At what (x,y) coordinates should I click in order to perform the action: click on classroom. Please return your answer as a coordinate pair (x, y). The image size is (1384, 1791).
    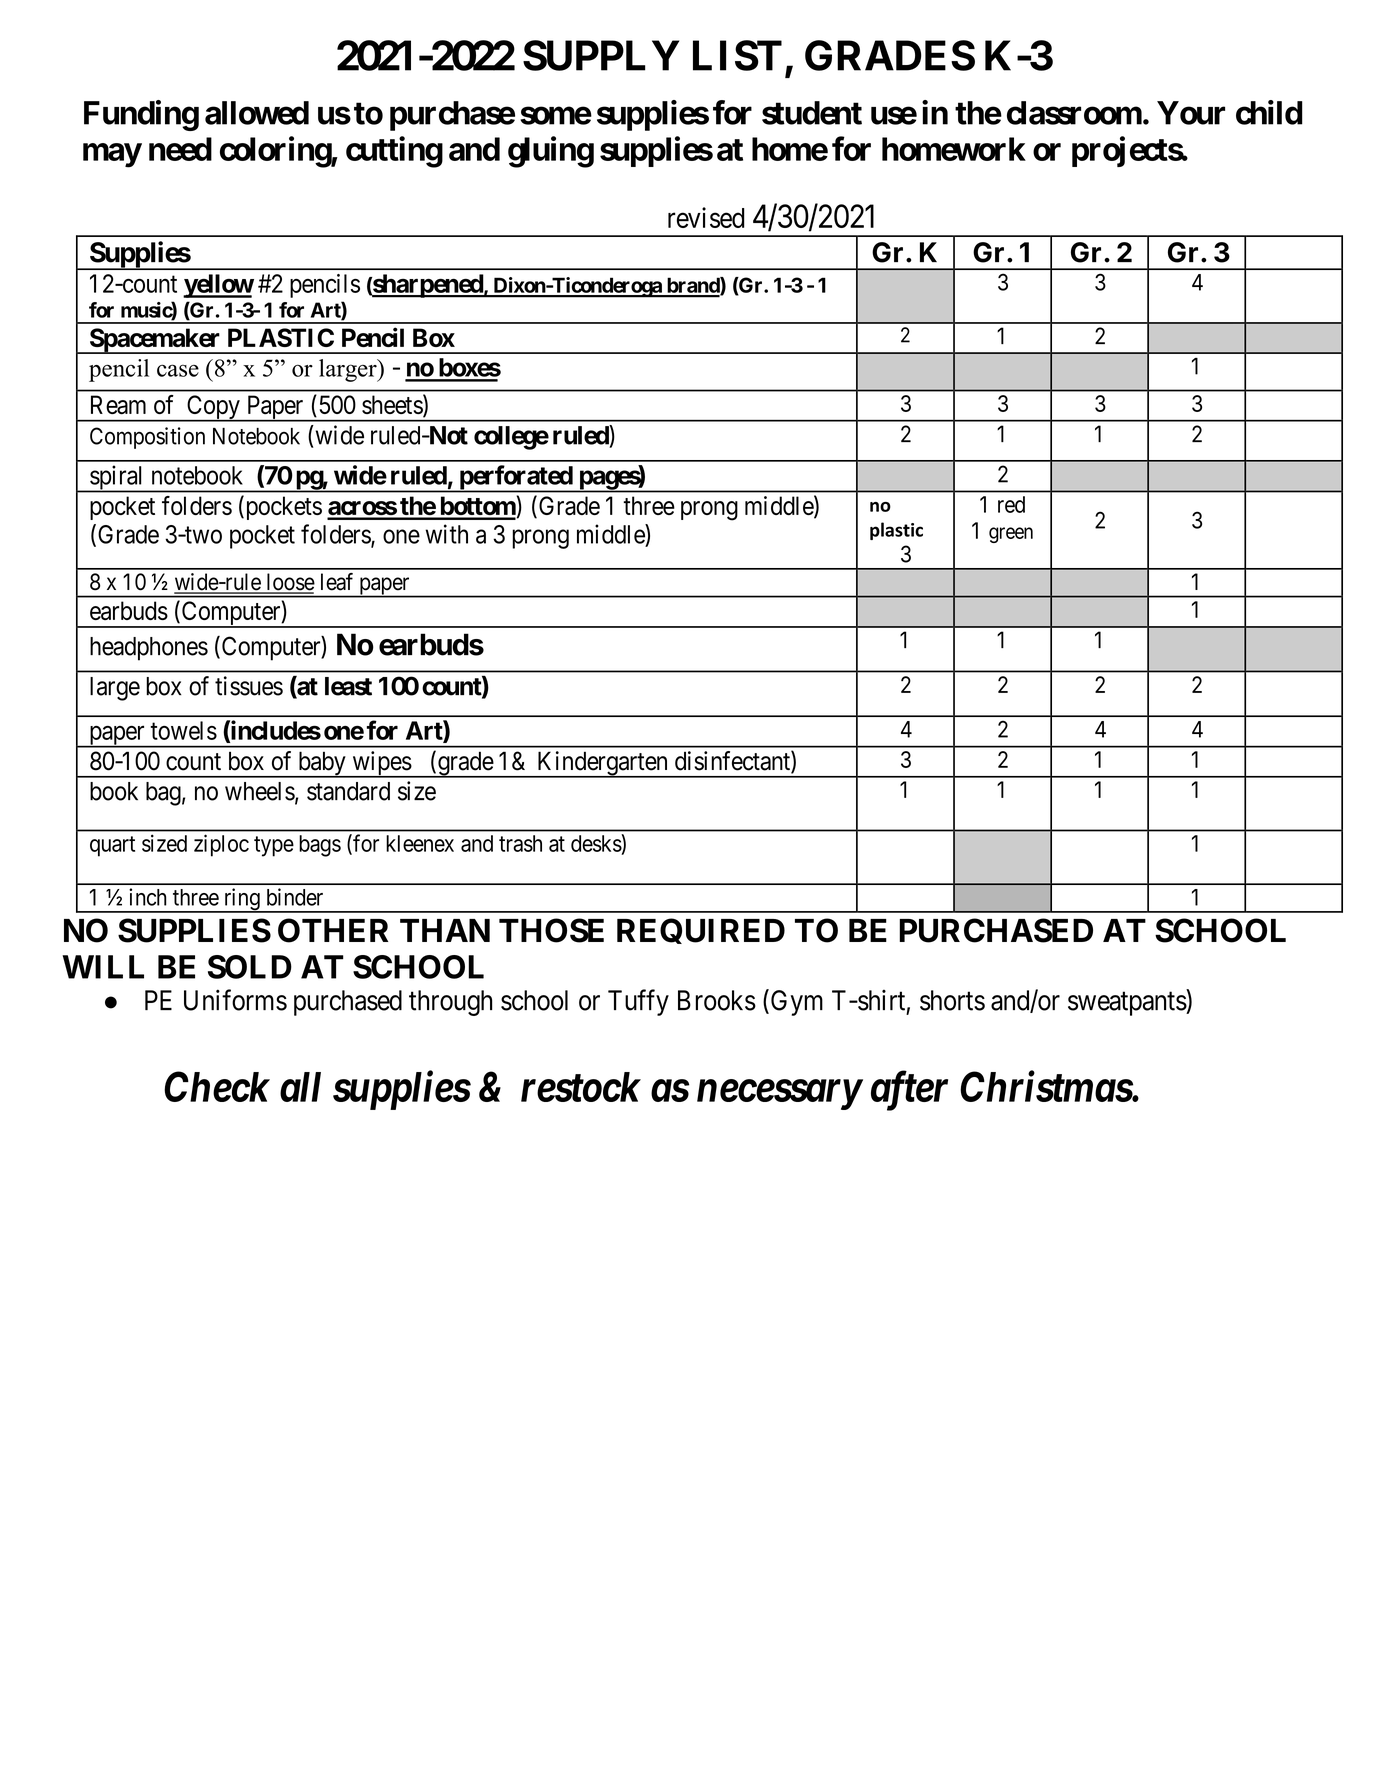
    Looking at the image, I should click on (1074, 113).
